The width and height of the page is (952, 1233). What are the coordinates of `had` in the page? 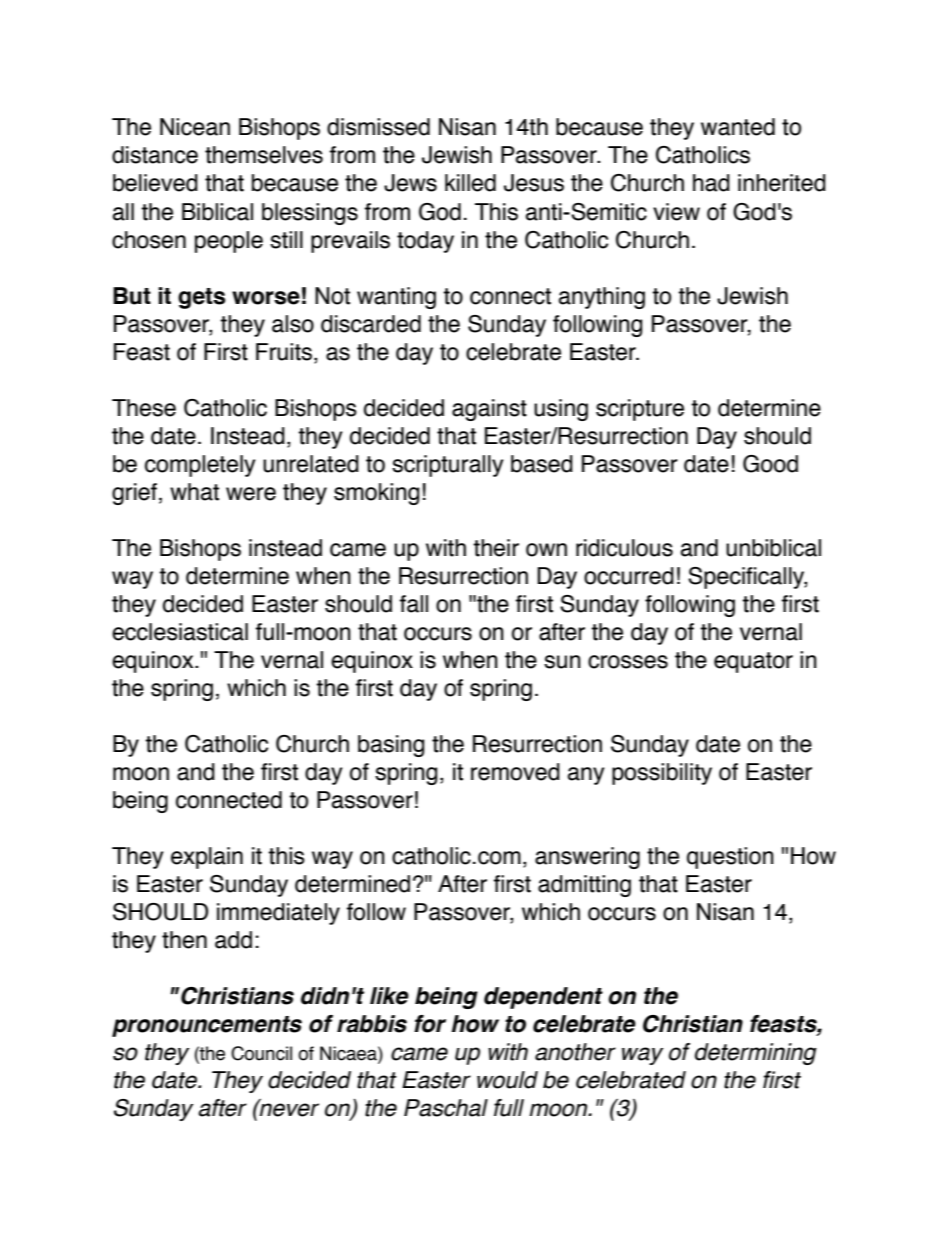 It's located at (711, 183).
